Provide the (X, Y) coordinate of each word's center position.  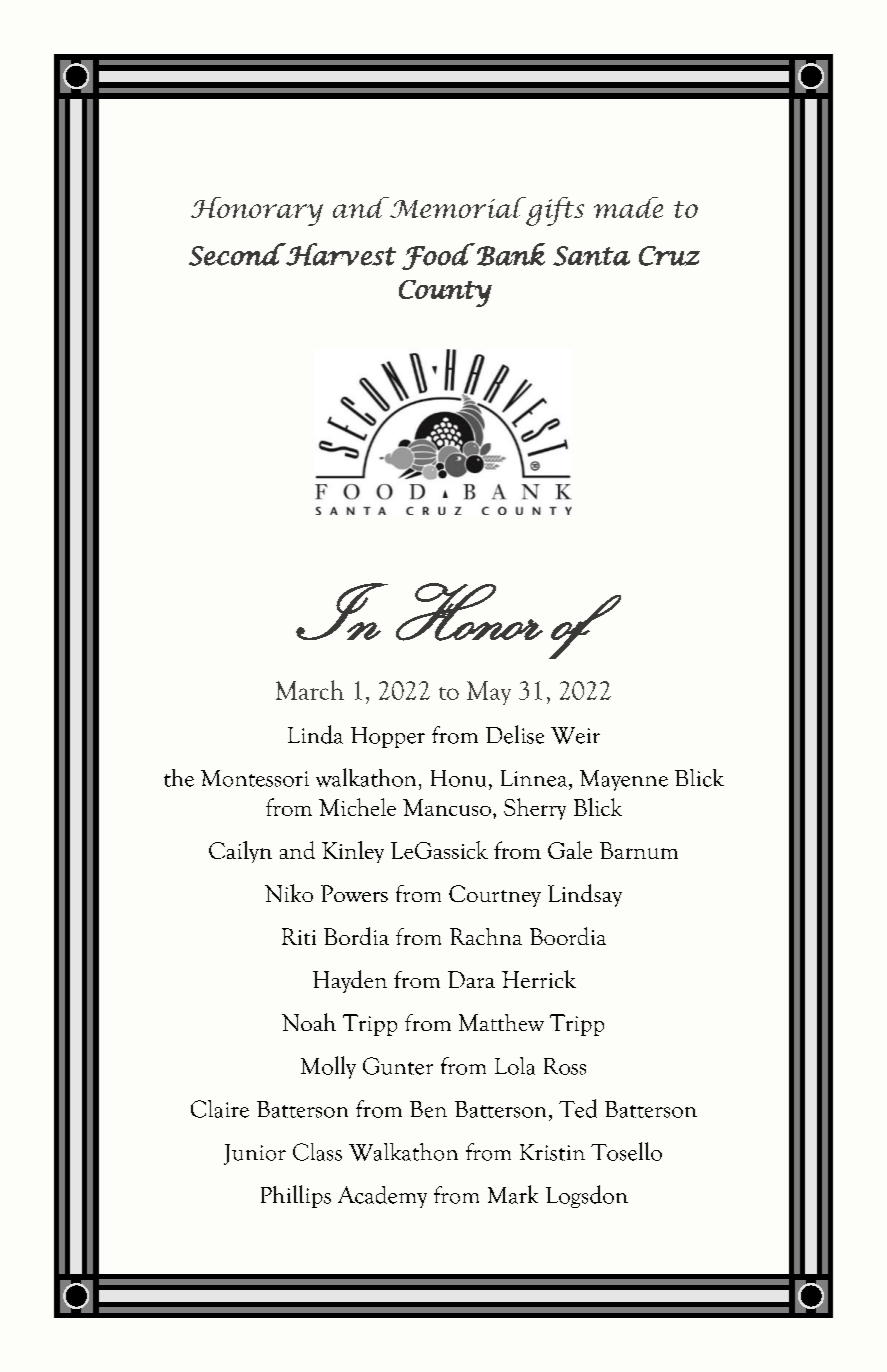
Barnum (639, 850)
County (445, 293)
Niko (289, 893)
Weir (575, 735)
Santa (591, 256)
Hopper (388, 737)
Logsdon (587, 1196)
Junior (255, 1154)
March (310, 690)
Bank (511, 254)
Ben (428, 1109)
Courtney (495, 896)
